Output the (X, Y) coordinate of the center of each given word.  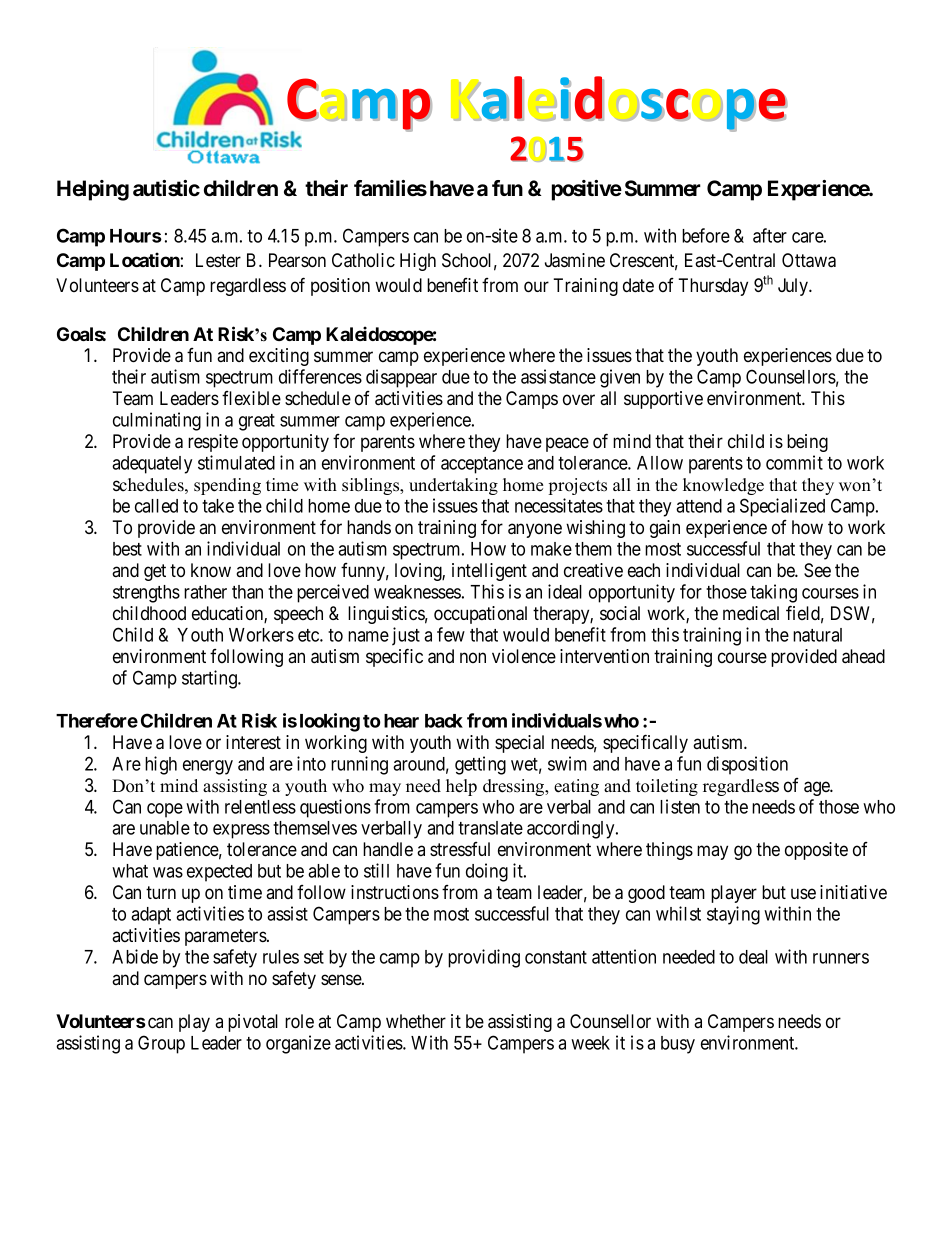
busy (678, 1045)
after (770, 235)
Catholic (363, 260)
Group (161, 1044)
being (807, 443)
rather (205, 592)
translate (490, 828)
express (241, 831)
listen (680, 806)
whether (416, 1021)
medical (751, 613)
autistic (166, 188)
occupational (480, 615)
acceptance (482, 465)
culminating (157, 421)
